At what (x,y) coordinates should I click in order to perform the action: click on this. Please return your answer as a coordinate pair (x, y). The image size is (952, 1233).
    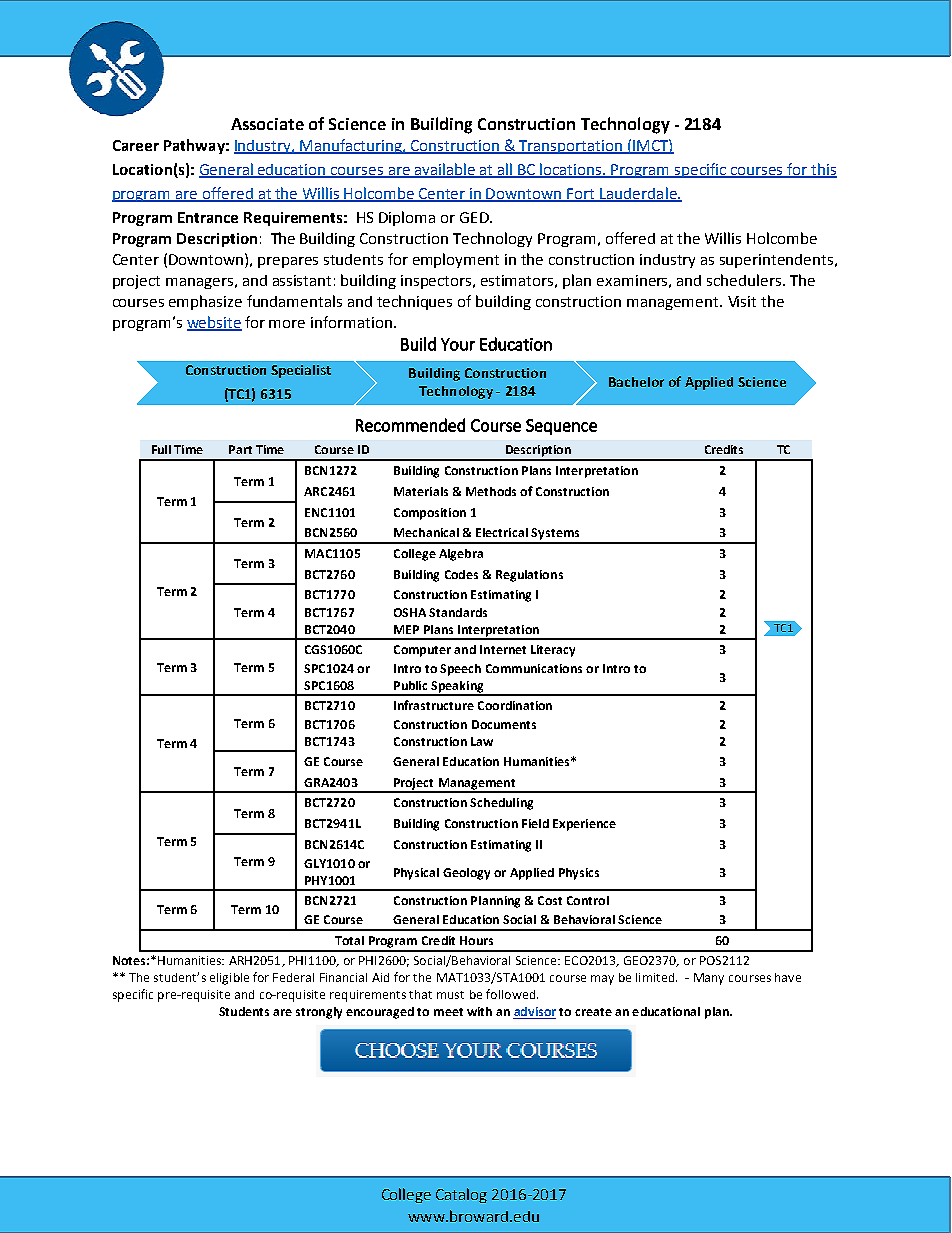
    Looking at the image, I should click on (823, 170).
